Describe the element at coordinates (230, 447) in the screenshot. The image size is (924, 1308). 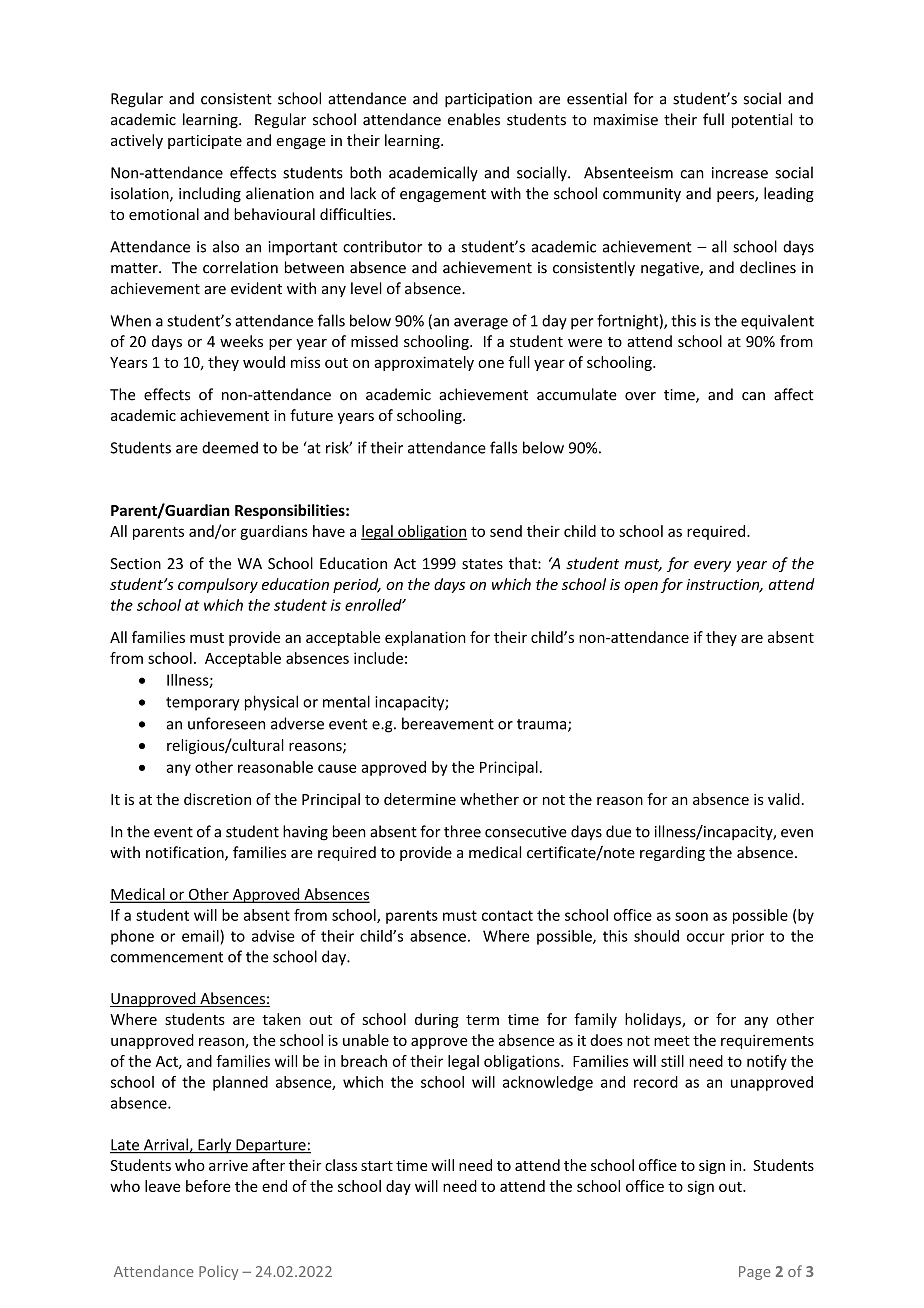
I see `deemed` at that location.
